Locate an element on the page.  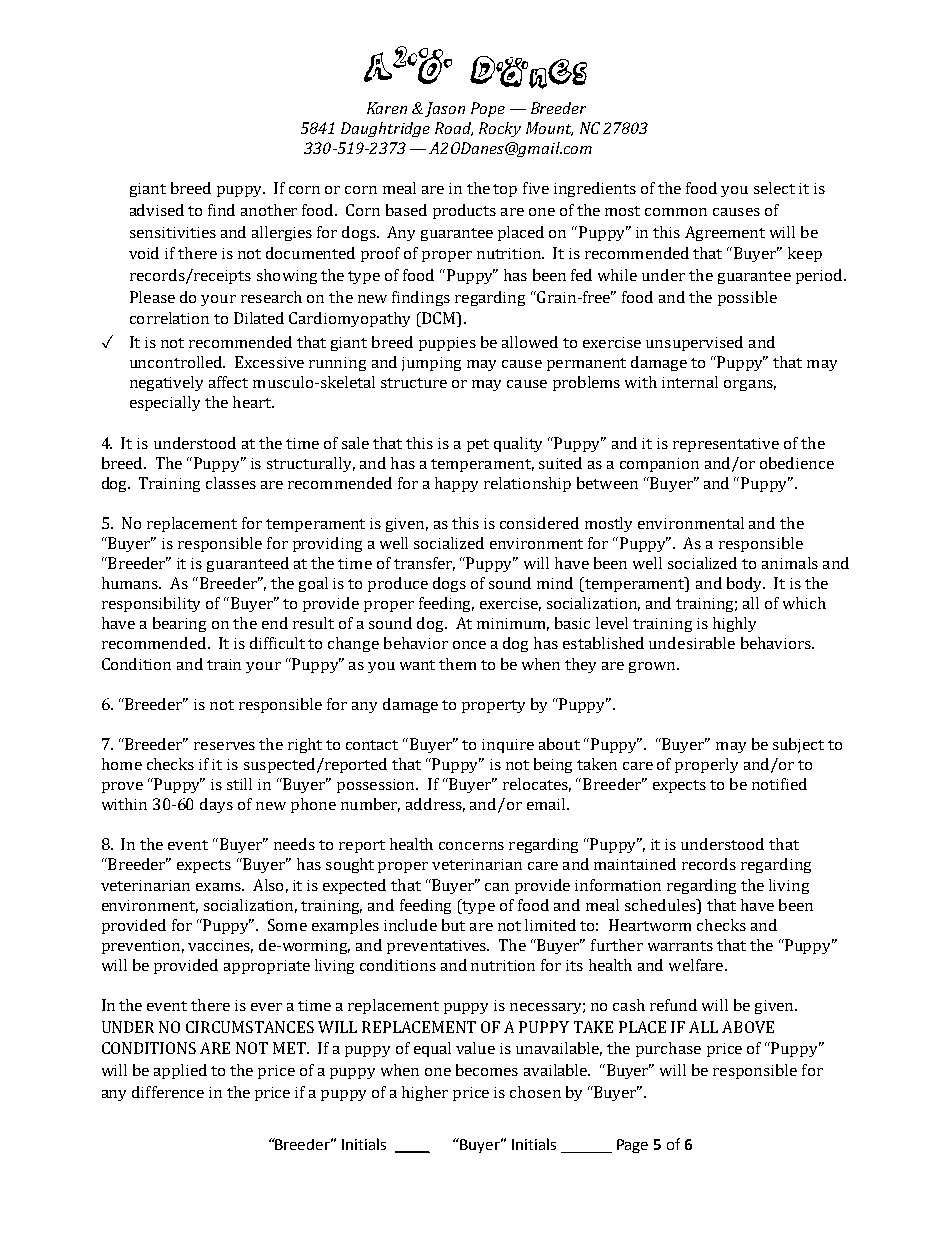
select is located at coordinates (774, 188).
